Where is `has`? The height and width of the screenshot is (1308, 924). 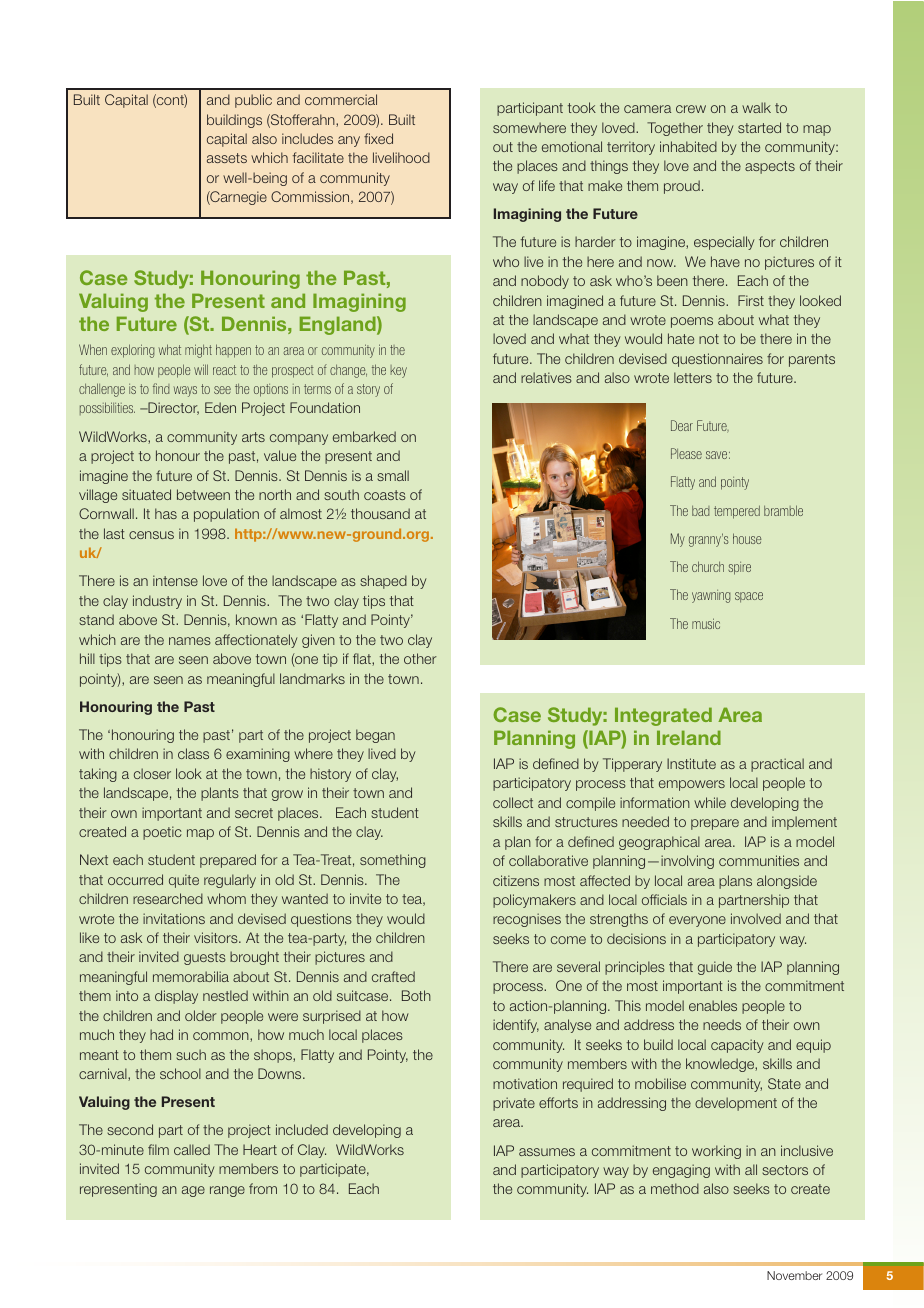 has is located at coordinates (166, 513).
